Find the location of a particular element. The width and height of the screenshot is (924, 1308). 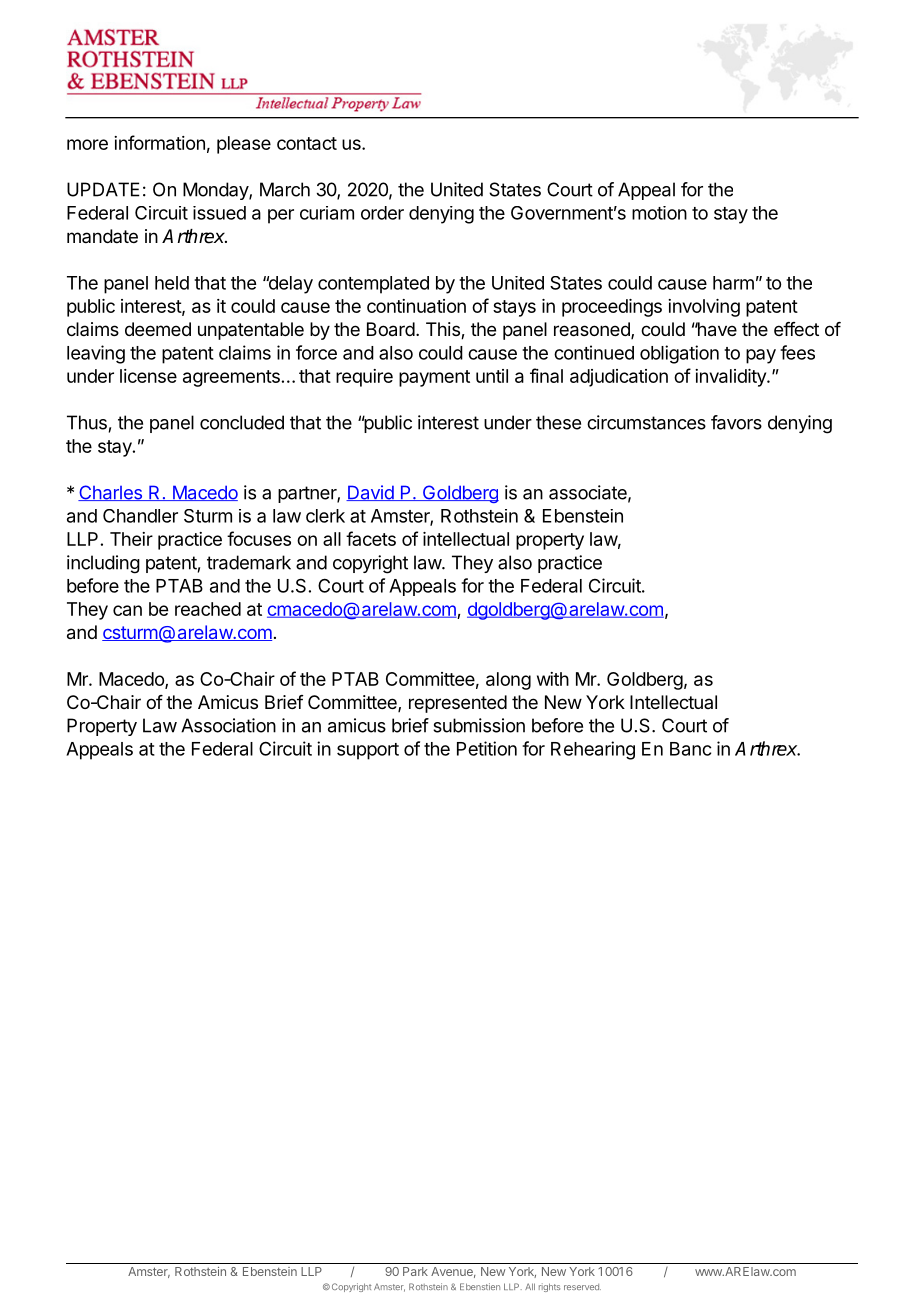

order is located at coordinates (382, 213).
